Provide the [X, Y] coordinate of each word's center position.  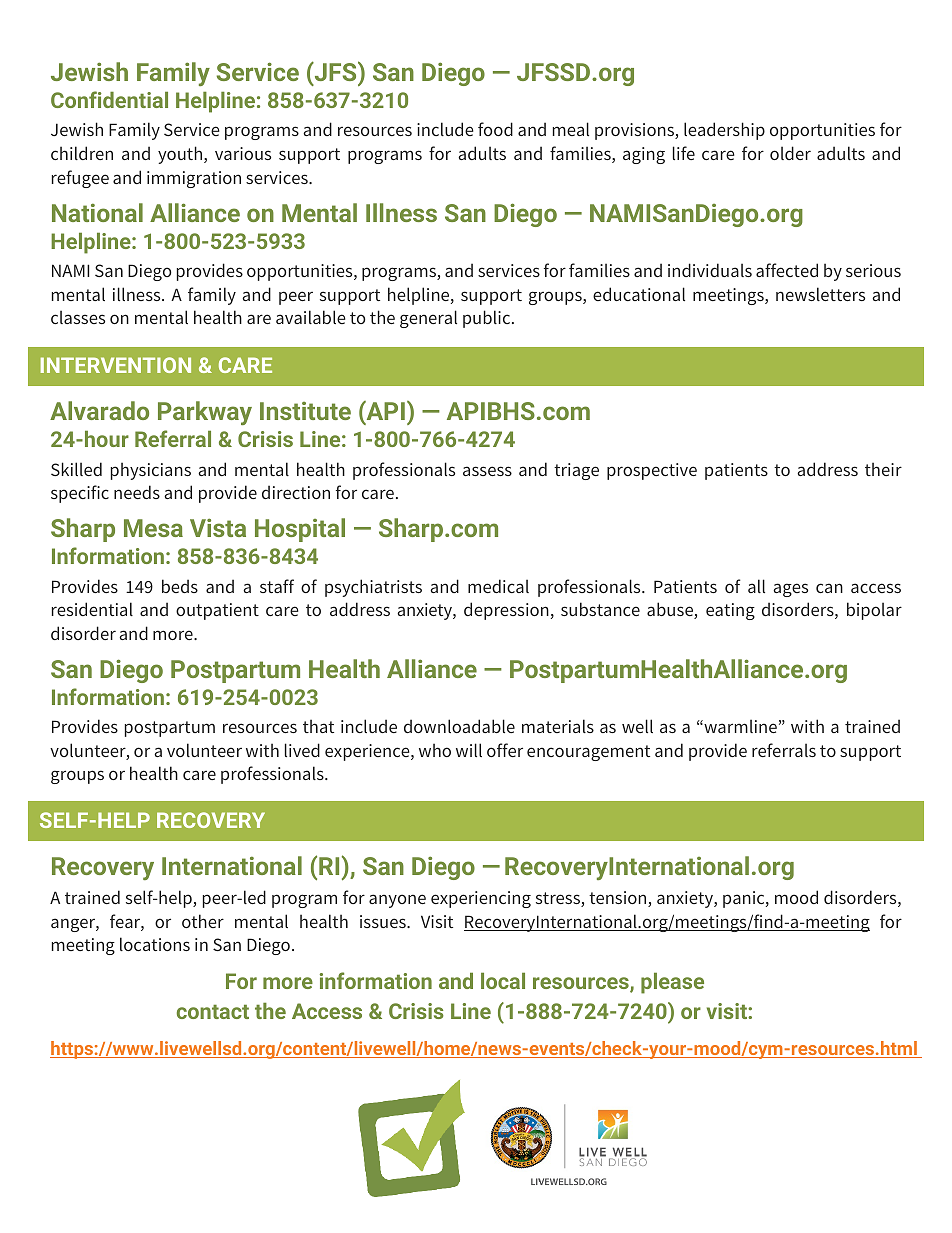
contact [213, 1012]
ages [790, 590]
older [790, 153]
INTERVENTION [116, 365]
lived [302, 750]
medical [498, 586]
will [469, 750]
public [488, 319]
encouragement [588, 753]
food [495, 129]
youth [181, 155]
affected [787, 270]
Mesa [153, 528]
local [503, 981]
